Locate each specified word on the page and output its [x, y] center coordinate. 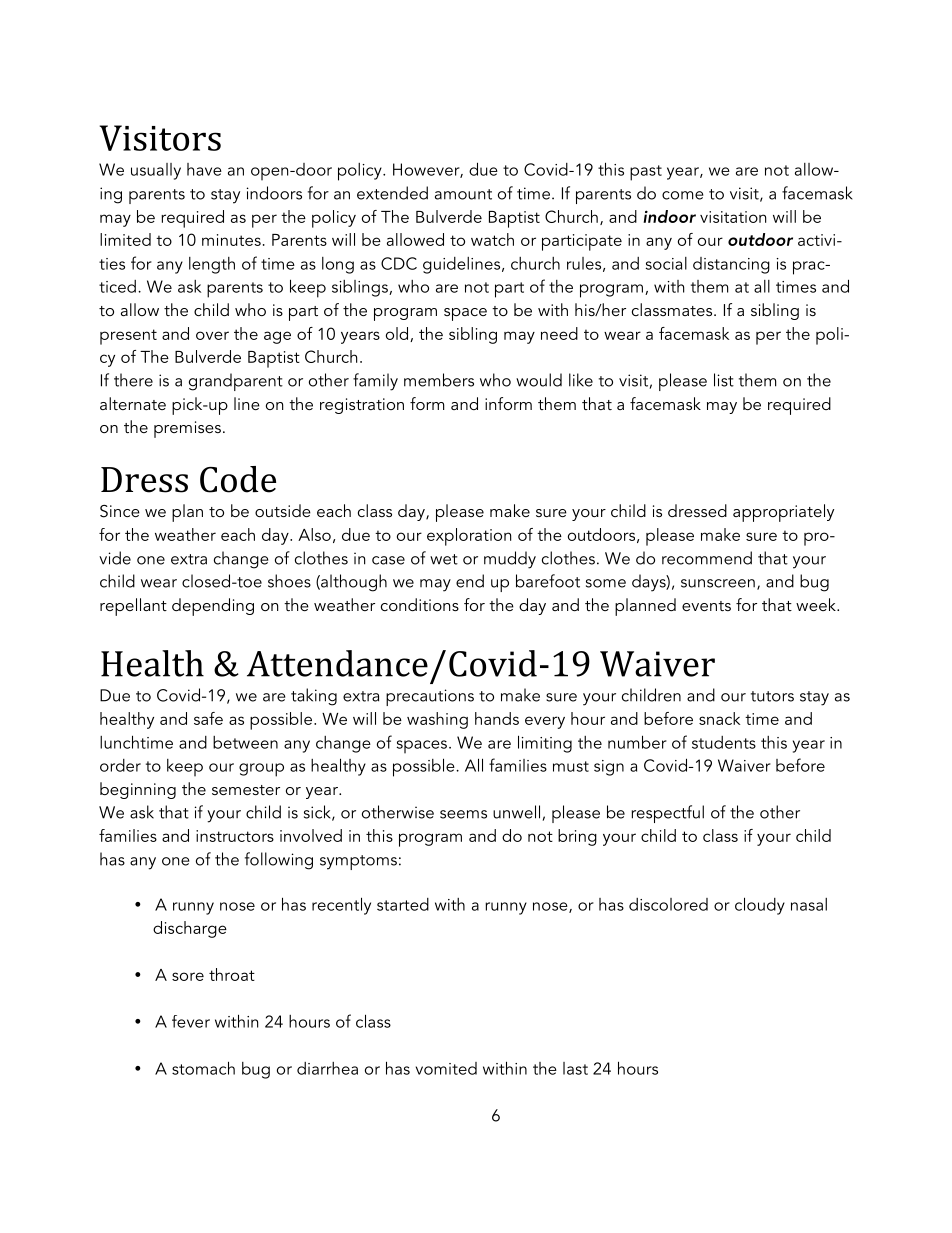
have [204, 169]
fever [191, 1021]
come [682, 195]
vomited [446, 1068]
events [706, 606]
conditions [420, 604]
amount [463, 194]
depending [213, 607]
